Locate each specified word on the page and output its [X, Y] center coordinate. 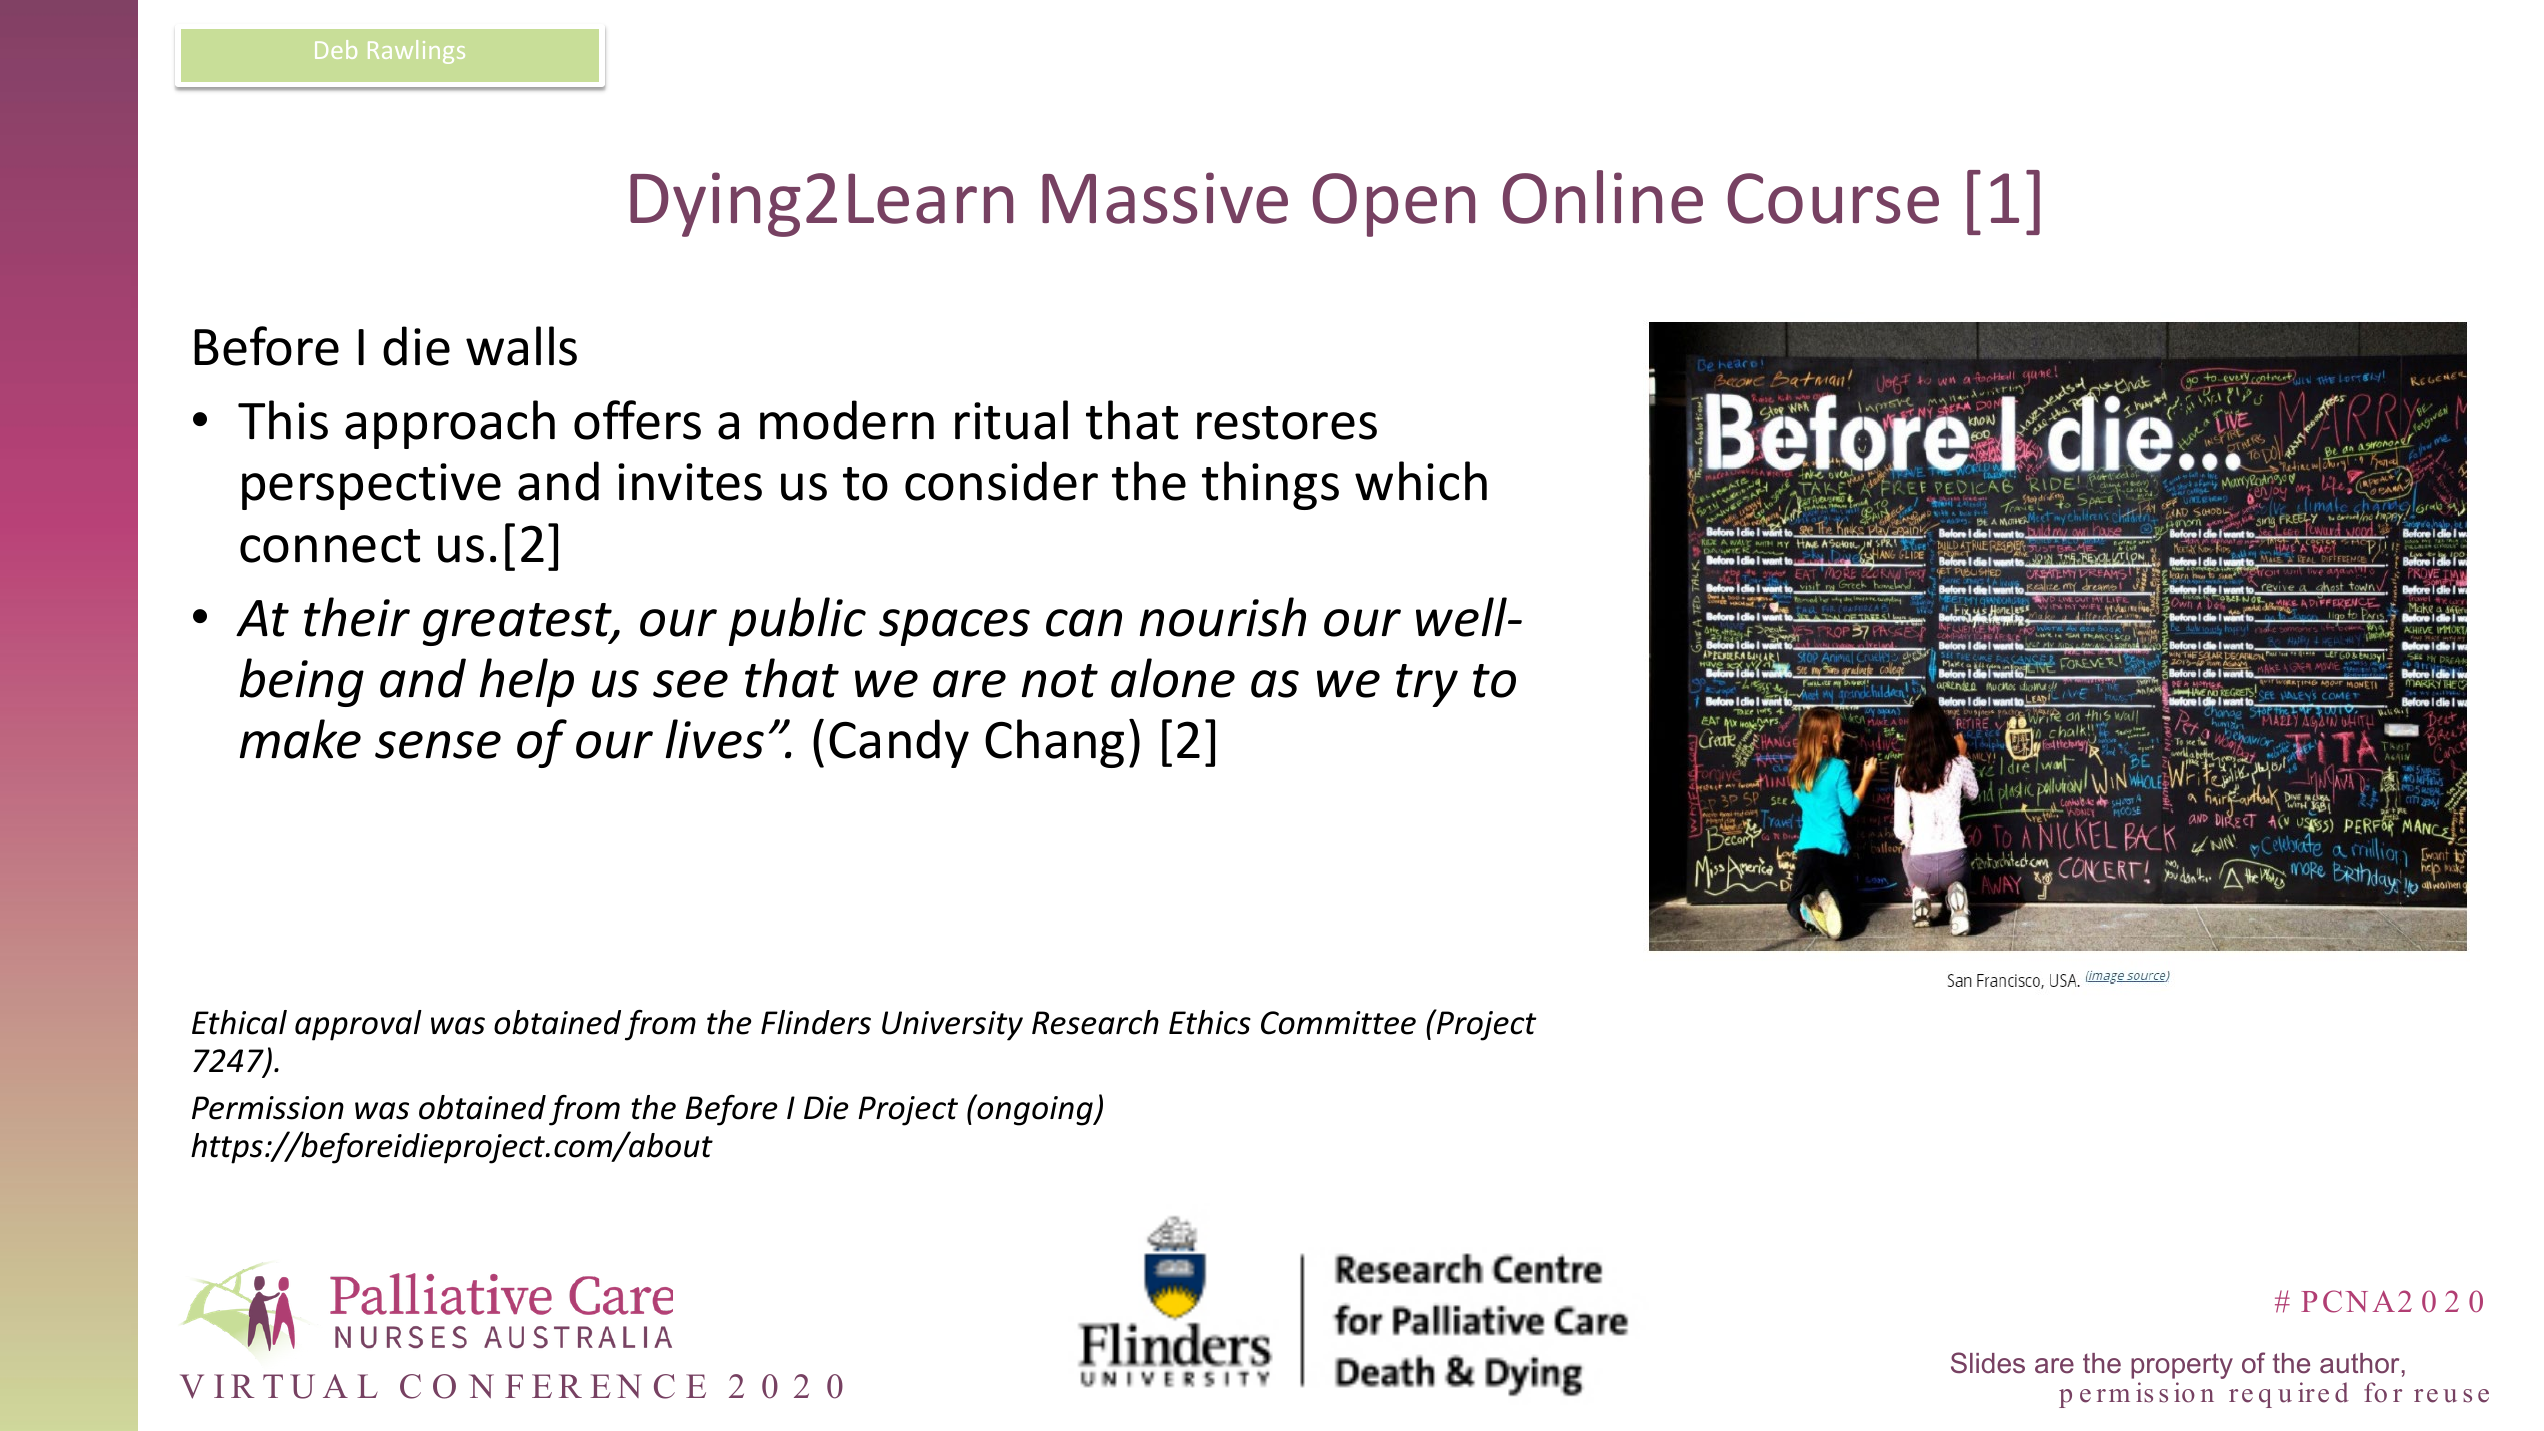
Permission [268, 1108]
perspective [371, 486]
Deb [336, 49]
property [2182, 1366]
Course [1833, 198]
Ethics [1210, 1022]
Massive [1165, 198]
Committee [1338, 1023]
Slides [1988, 1363]
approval [358, 1025]
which [1421, 481]
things [1270, 485]
